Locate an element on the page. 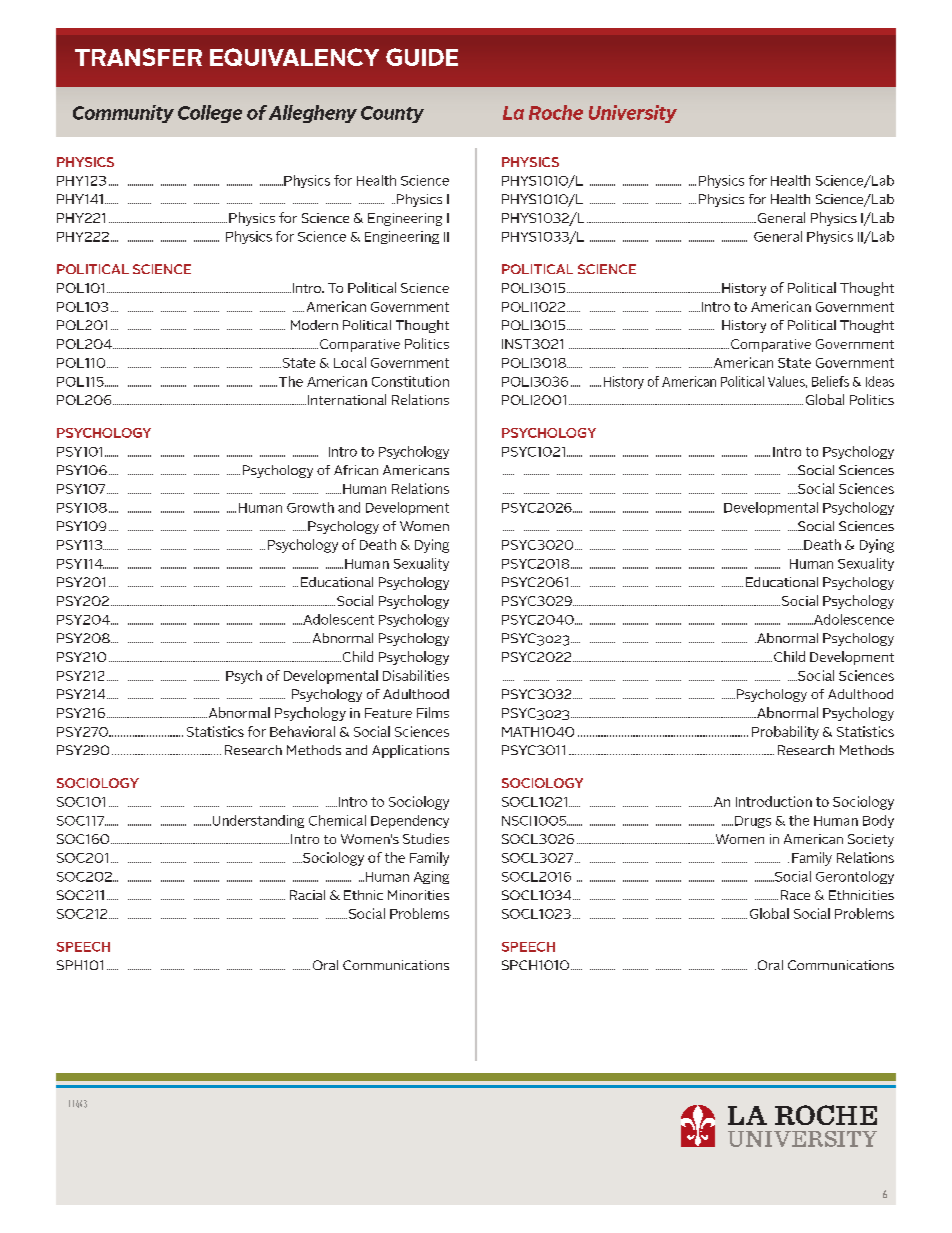 This image has height=1233, width=952. Body is located at coordinates (878, 821).
